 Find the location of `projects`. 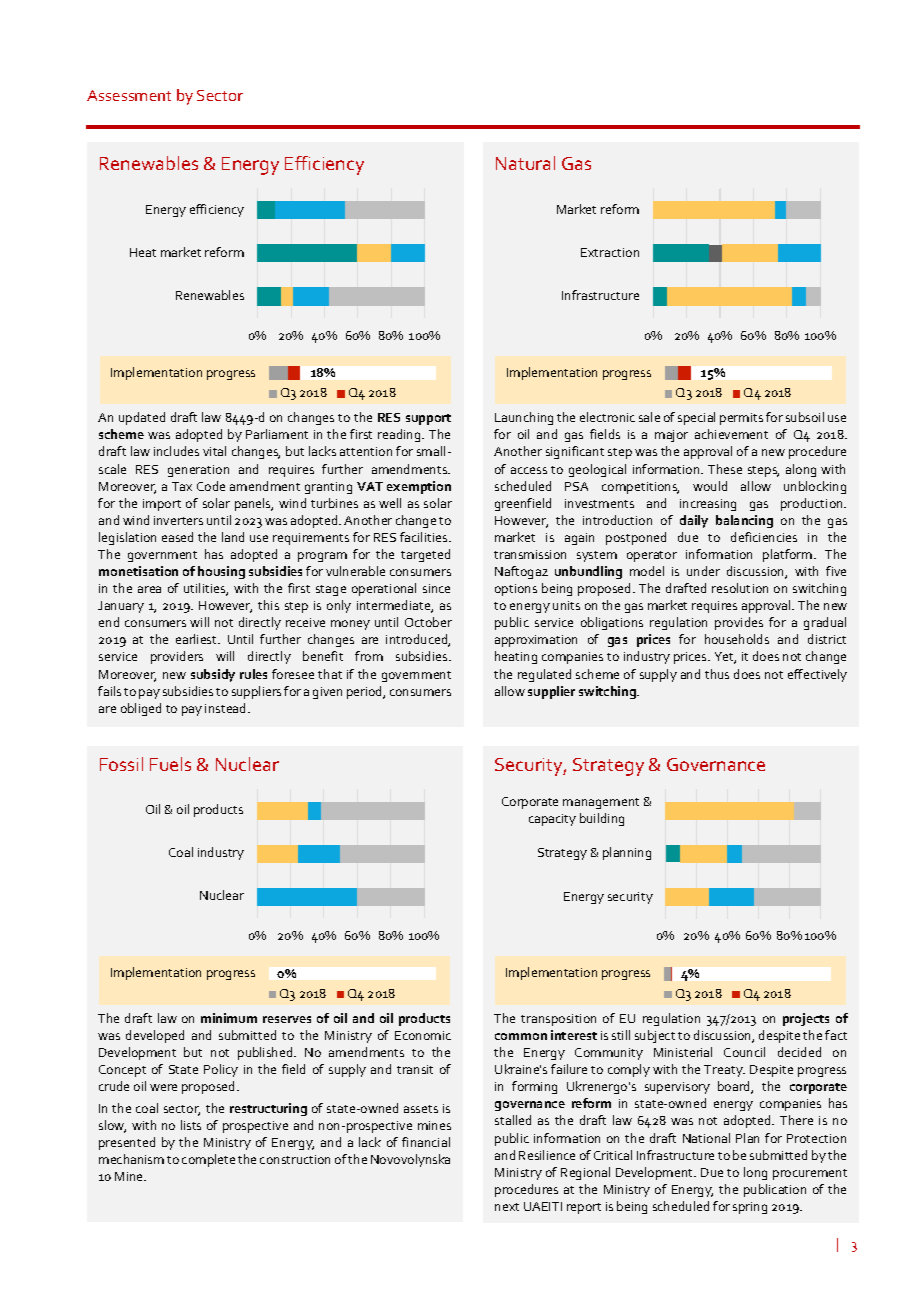

projects is located at coordinates (806, 1019).
